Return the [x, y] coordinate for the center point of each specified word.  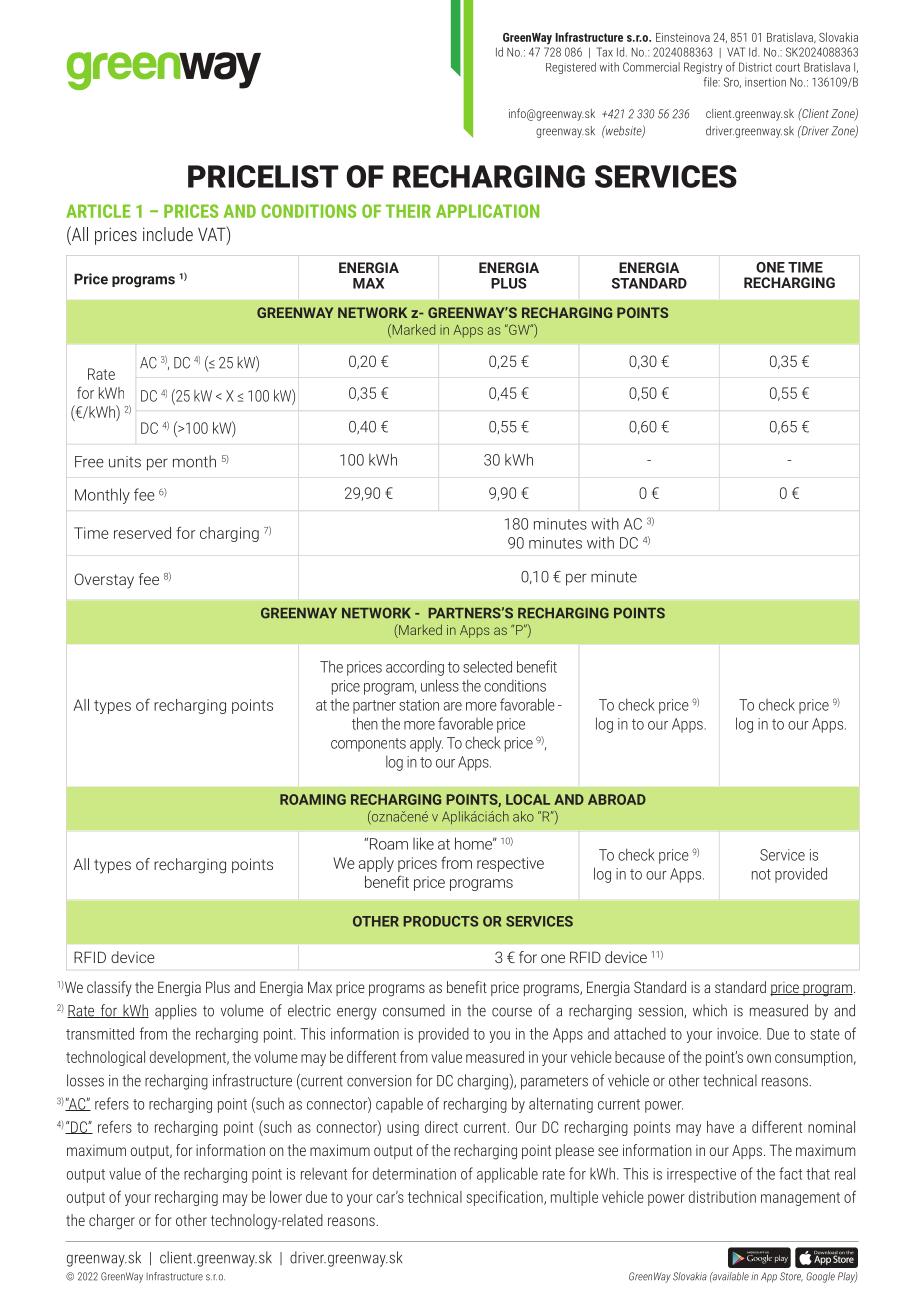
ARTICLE [98, 211]
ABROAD [617, 799]
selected [487, 667]
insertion [765, 82]
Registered [571, 68]
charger [112, 1222]
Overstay [104, 581]
